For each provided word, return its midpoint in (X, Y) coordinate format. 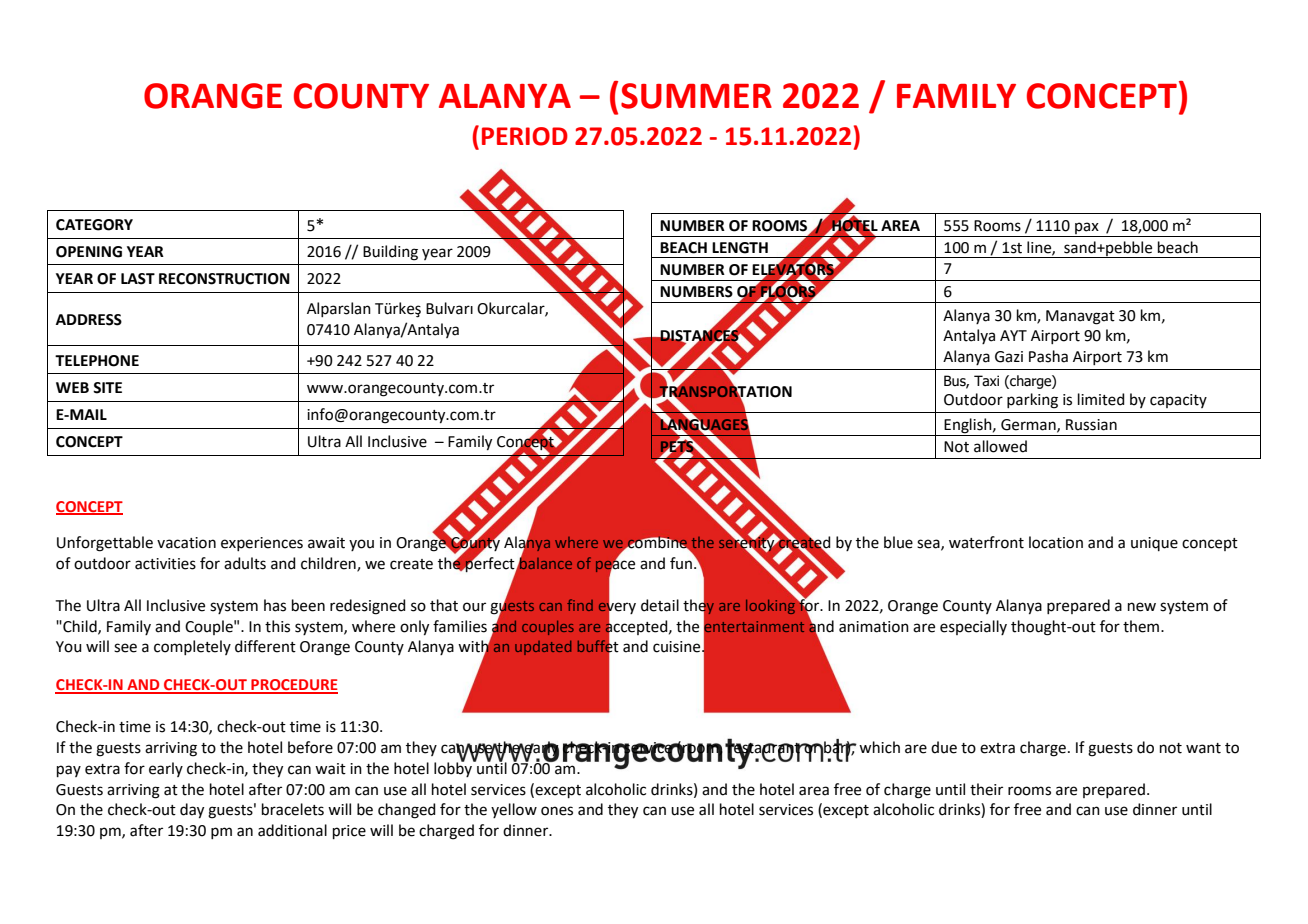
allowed (1000, 446)
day (192, 811)
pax (1087, 228)
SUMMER (696, 96)
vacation (186, 543)
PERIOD (525, 136)
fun (681, 563)
